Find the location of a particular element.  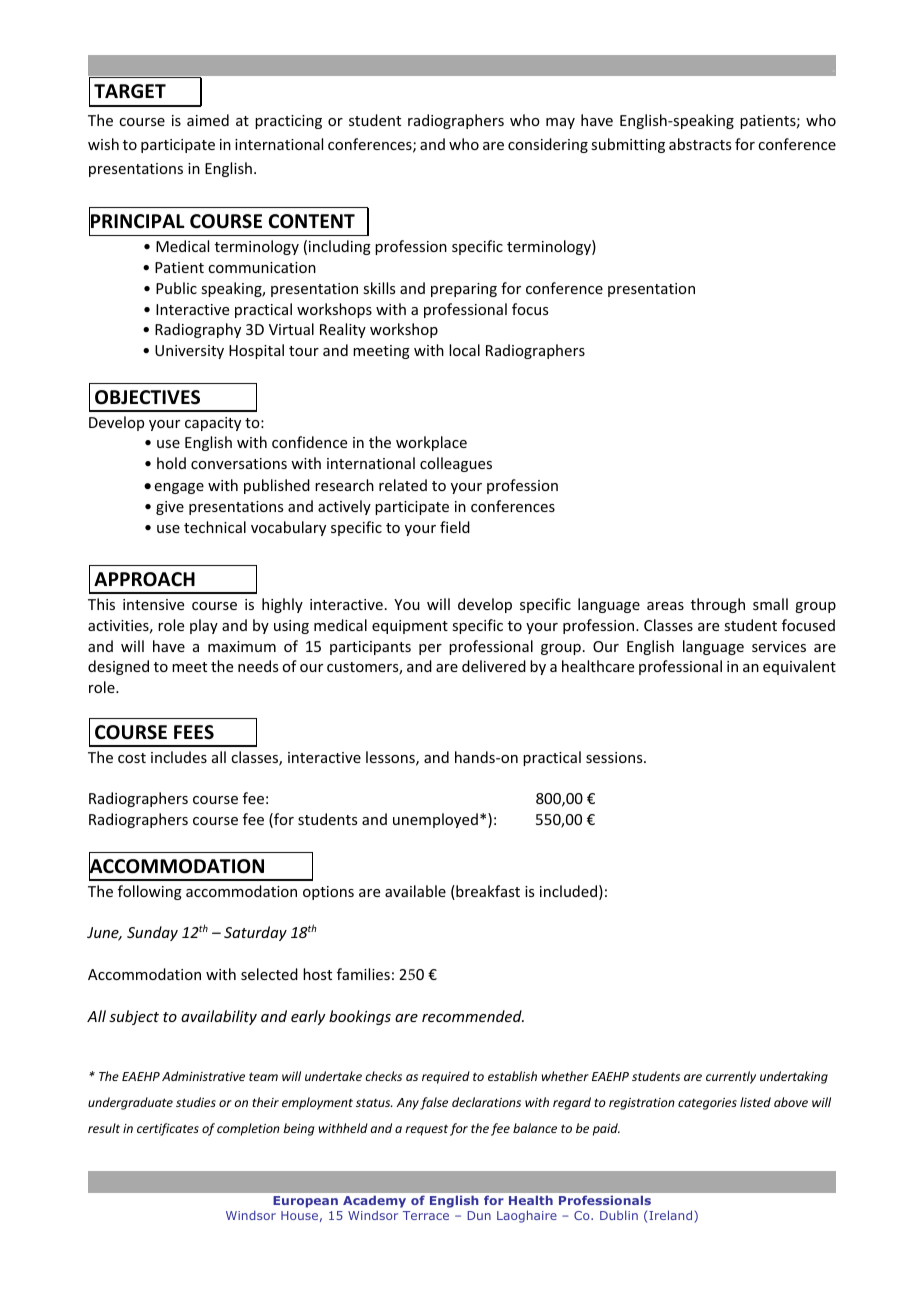

considering is located at coordinates (548, 145).
